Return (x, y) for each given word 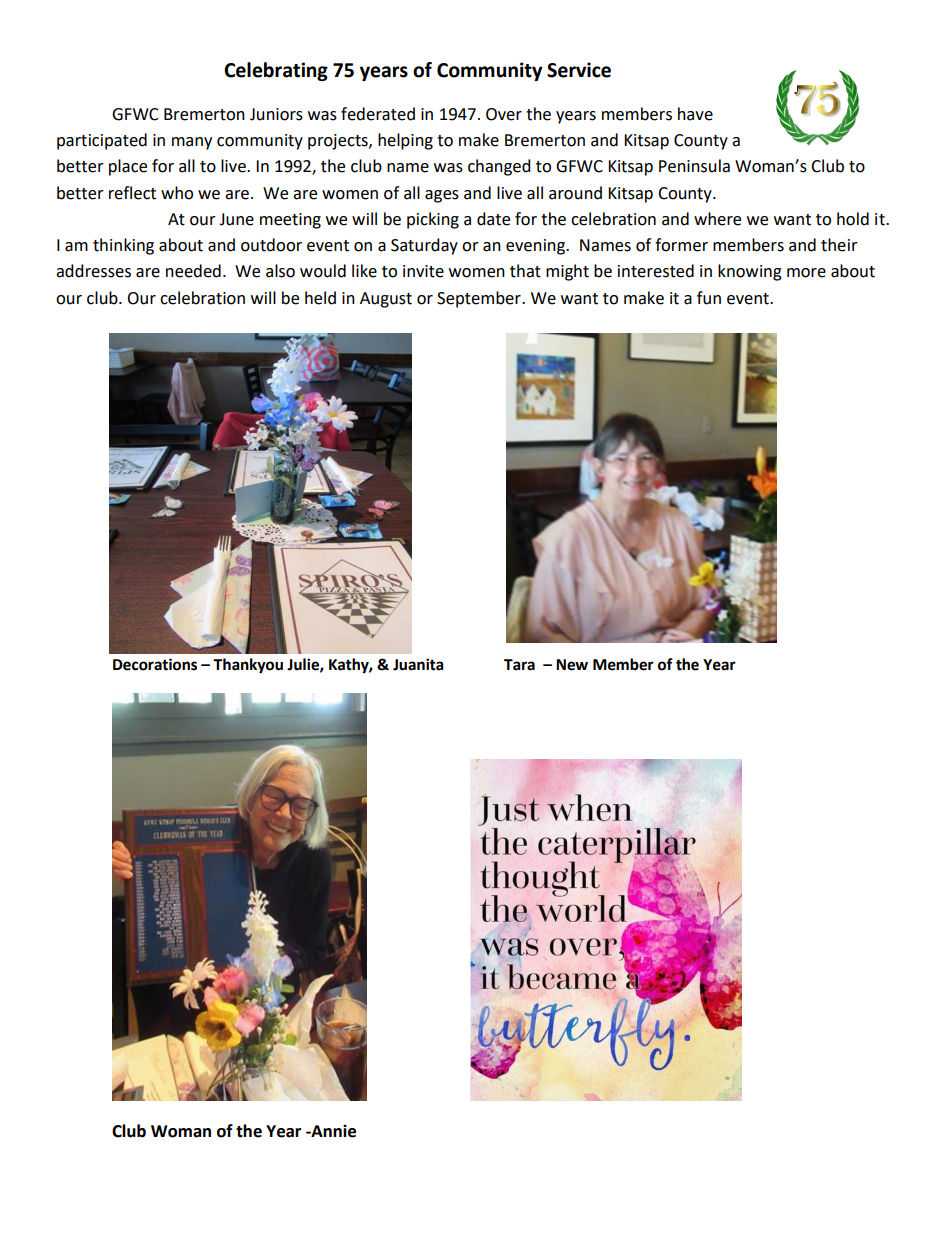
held (320, 298)
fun (709, 298)
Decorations (155, 664)
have (695, 114)
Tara (519, 665)
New (572, 665)
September (480, 299)
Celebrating (276, 71)
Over (504, 114)
